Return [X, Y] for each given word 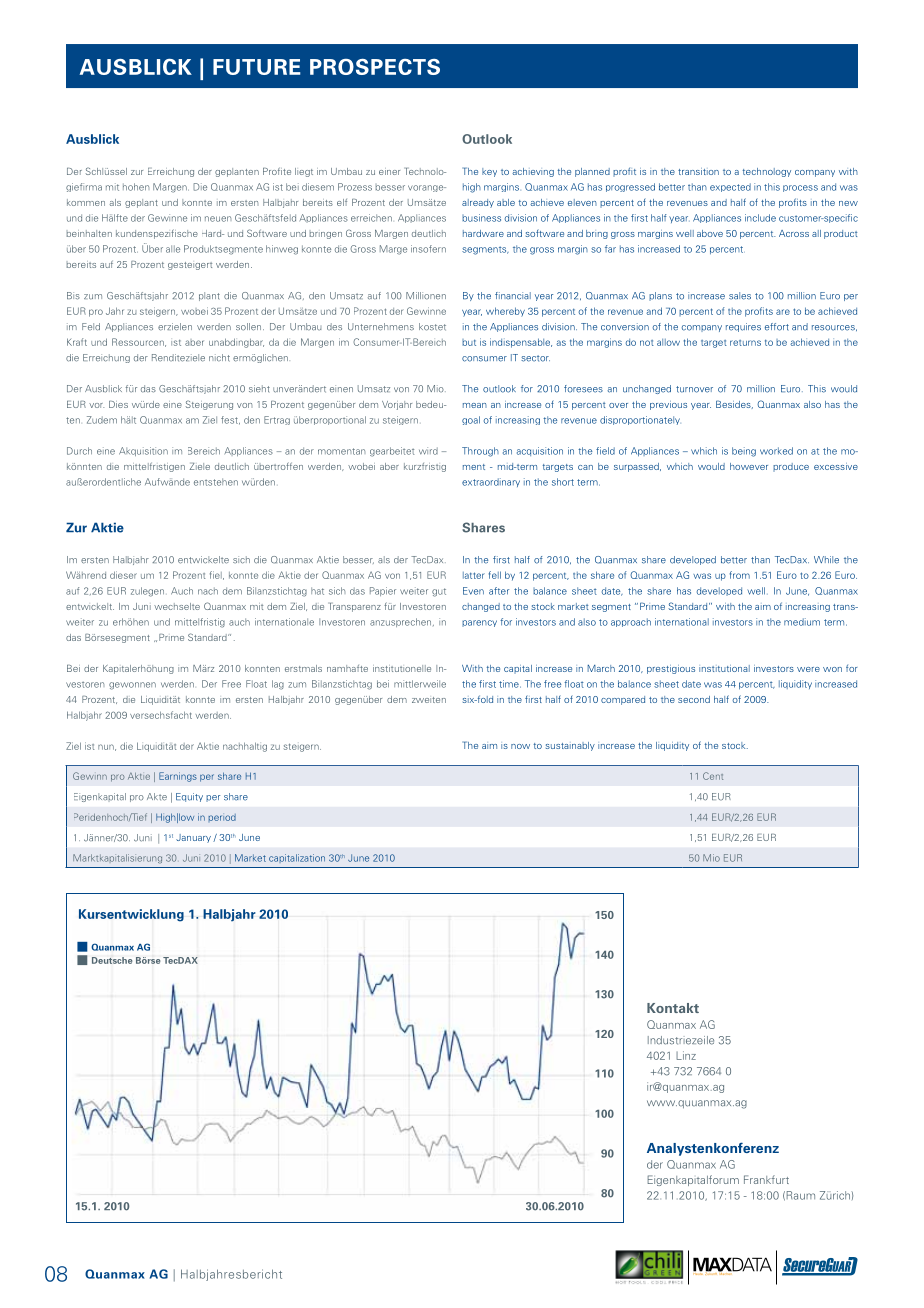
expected [730, 187]
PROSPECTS [375, 67]
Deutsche [112, 960]
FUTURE [257, 67]
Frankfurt [766, 1179]
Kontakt [673, 1008]
